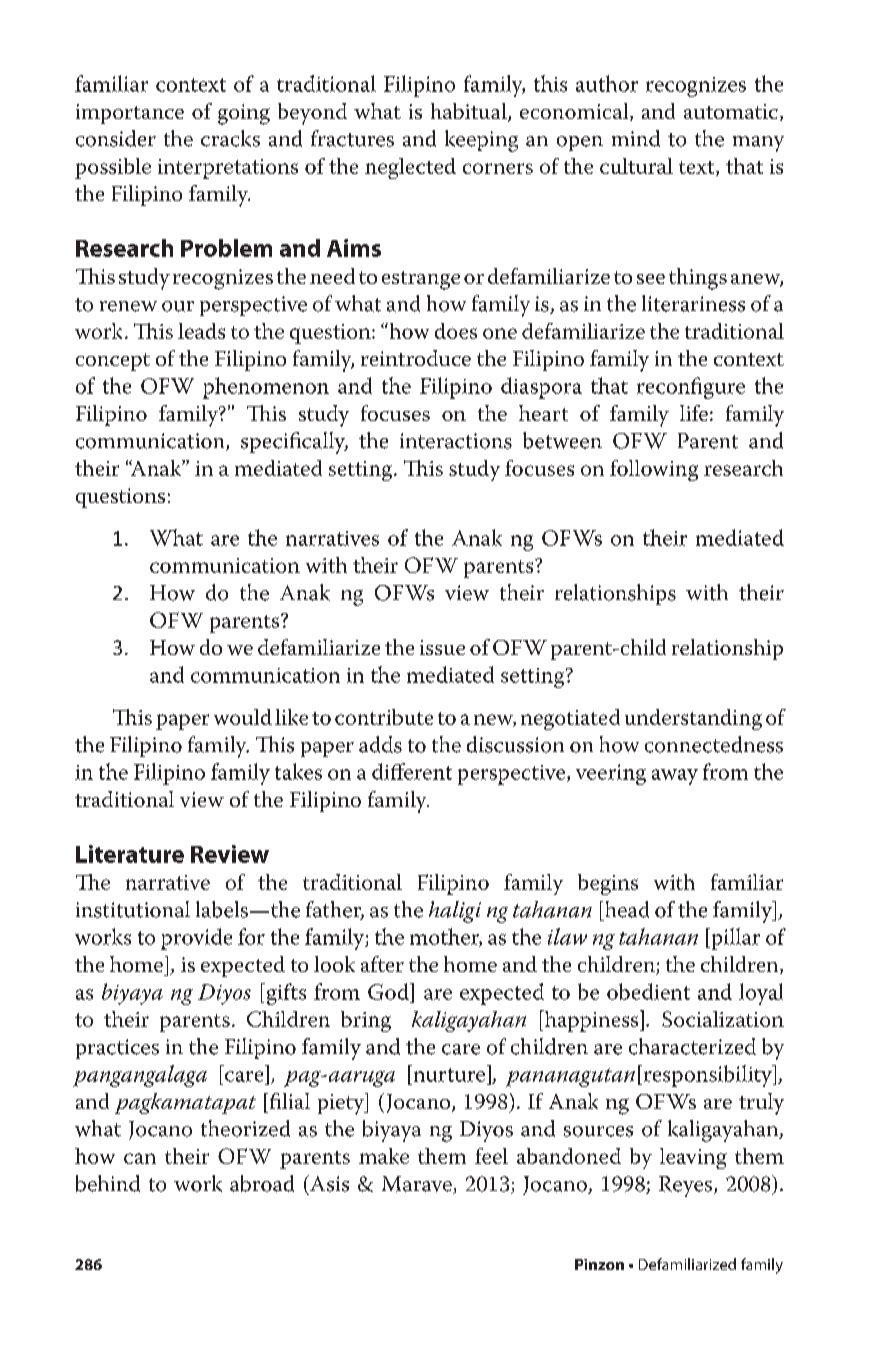 Image resolution: width=896 pixels, height=1345 pixels. Describe the element at coordinates (416, 358) in the screenshot. I see `reintroduce` at that location.
